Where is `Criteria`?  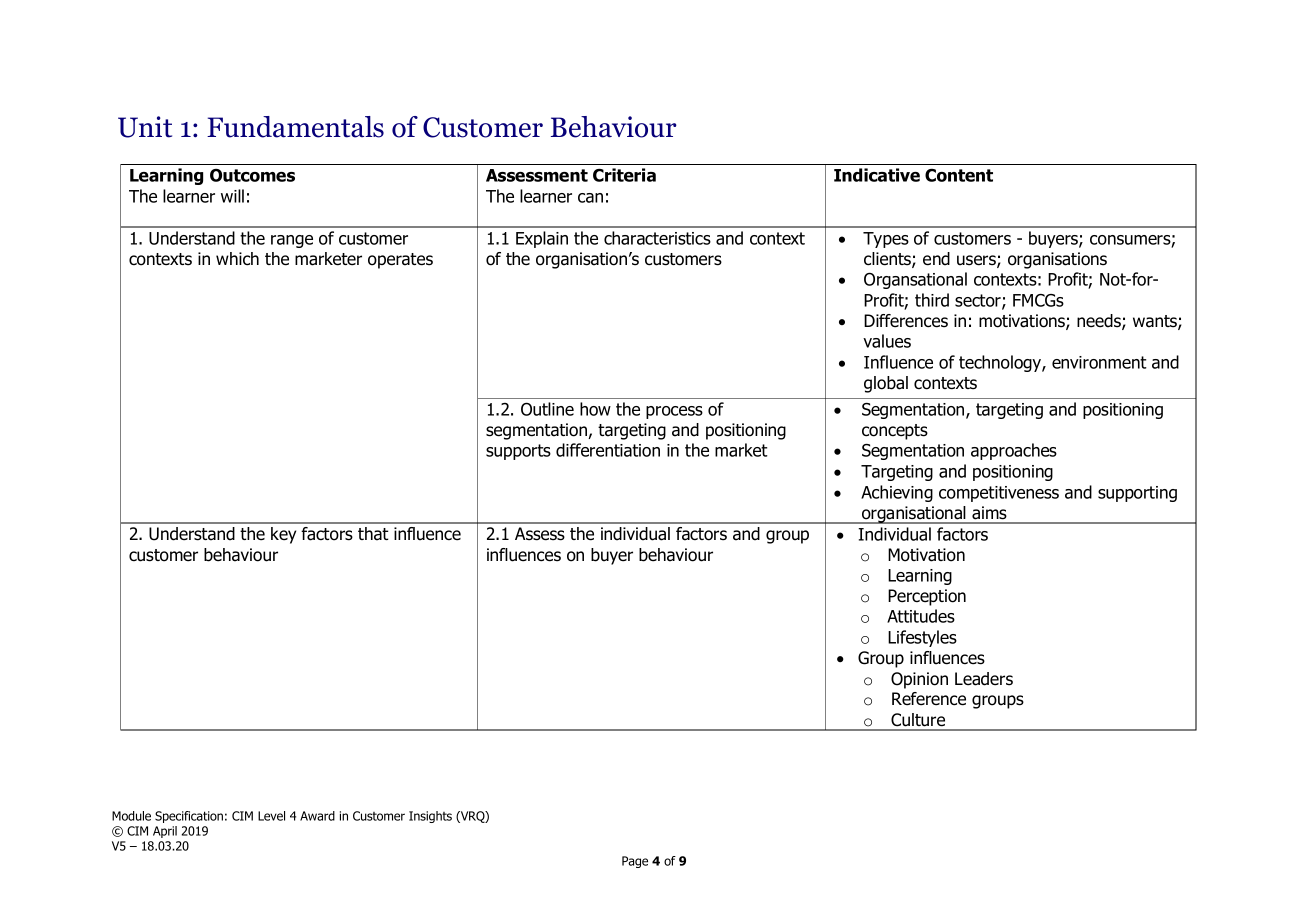 Criteria is located at coordinates (624, 175).
